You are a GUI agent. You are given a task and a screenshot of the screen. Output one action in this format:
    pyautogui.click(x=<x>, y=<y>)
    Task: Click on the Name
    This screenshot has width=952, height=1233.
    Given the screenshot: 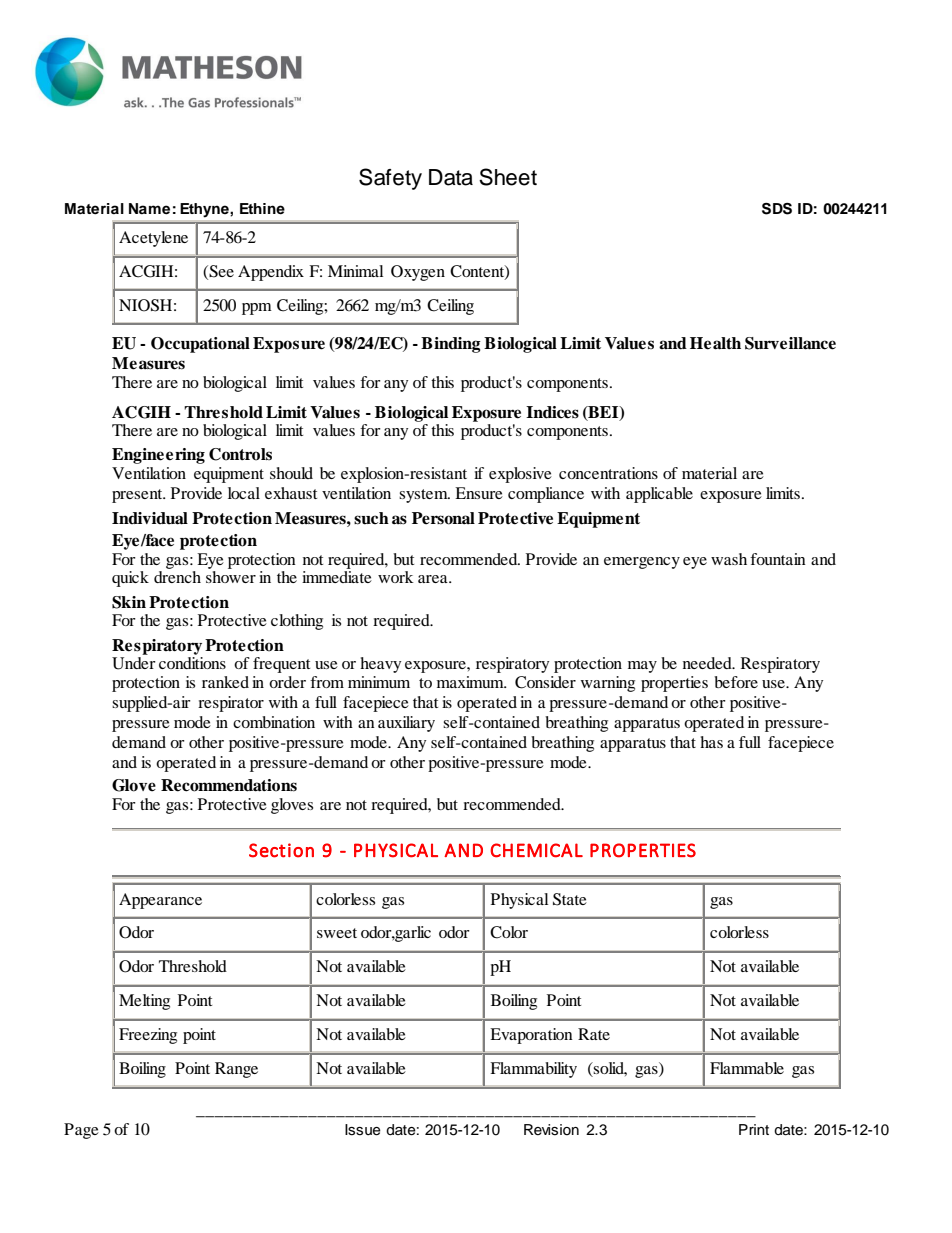 What is the action you would take?
    pyautogui.click(x=149, y=209)
